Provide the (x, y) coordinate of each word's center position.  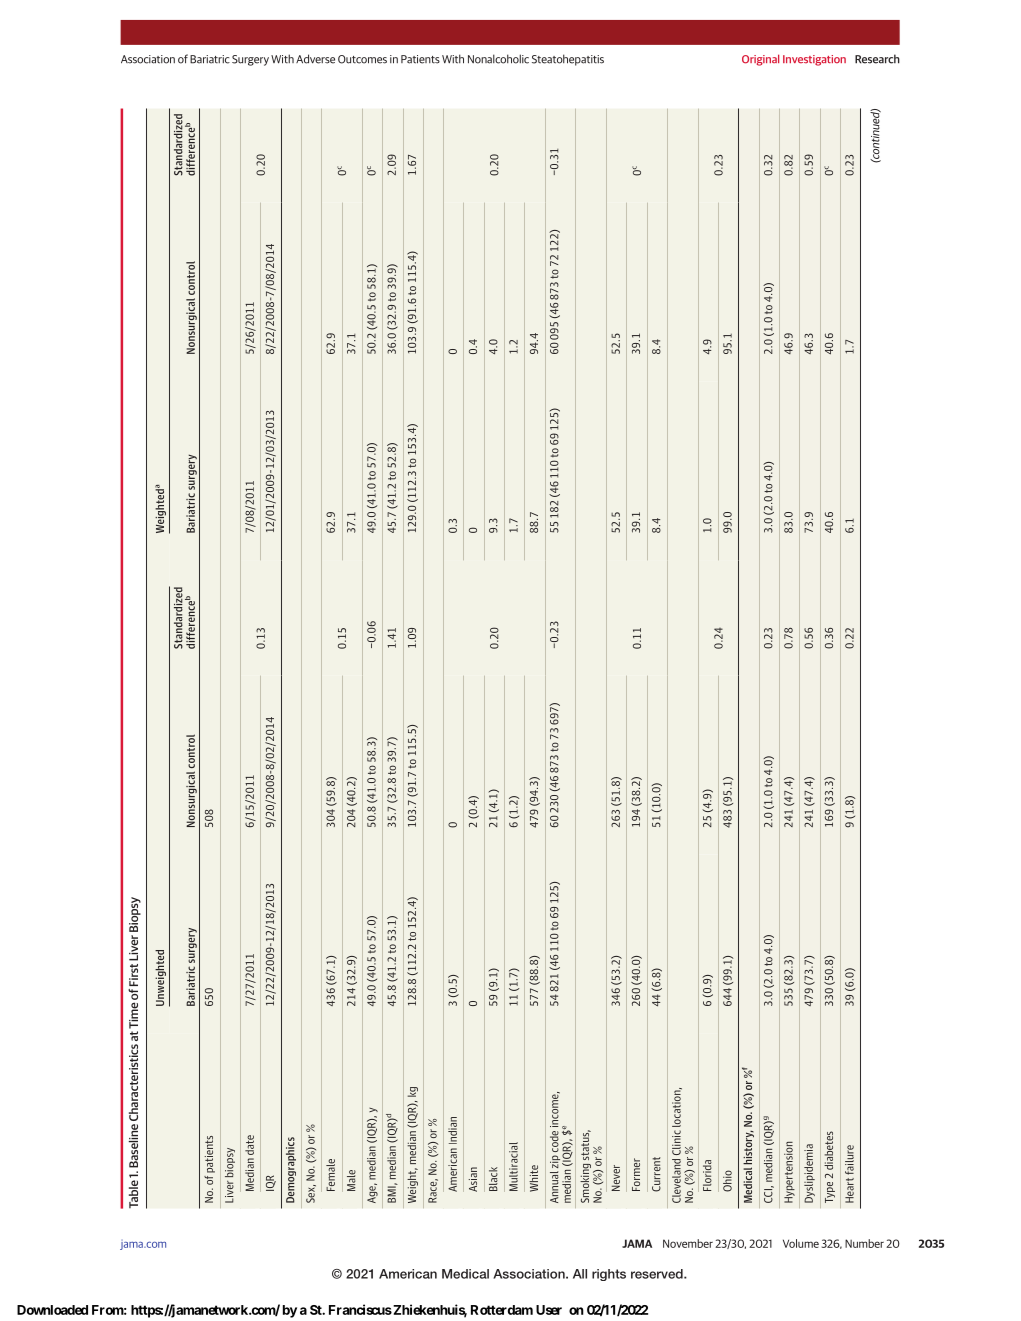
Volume (801, 1243)
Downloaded (52, 1310)
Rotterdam (502, 1310)
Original (760, 60)
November (688, 1243)
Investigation (814, 60)
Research (877, 59)
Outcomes (362, 59)
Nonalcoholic (498, 59)
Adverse (315, 59)
